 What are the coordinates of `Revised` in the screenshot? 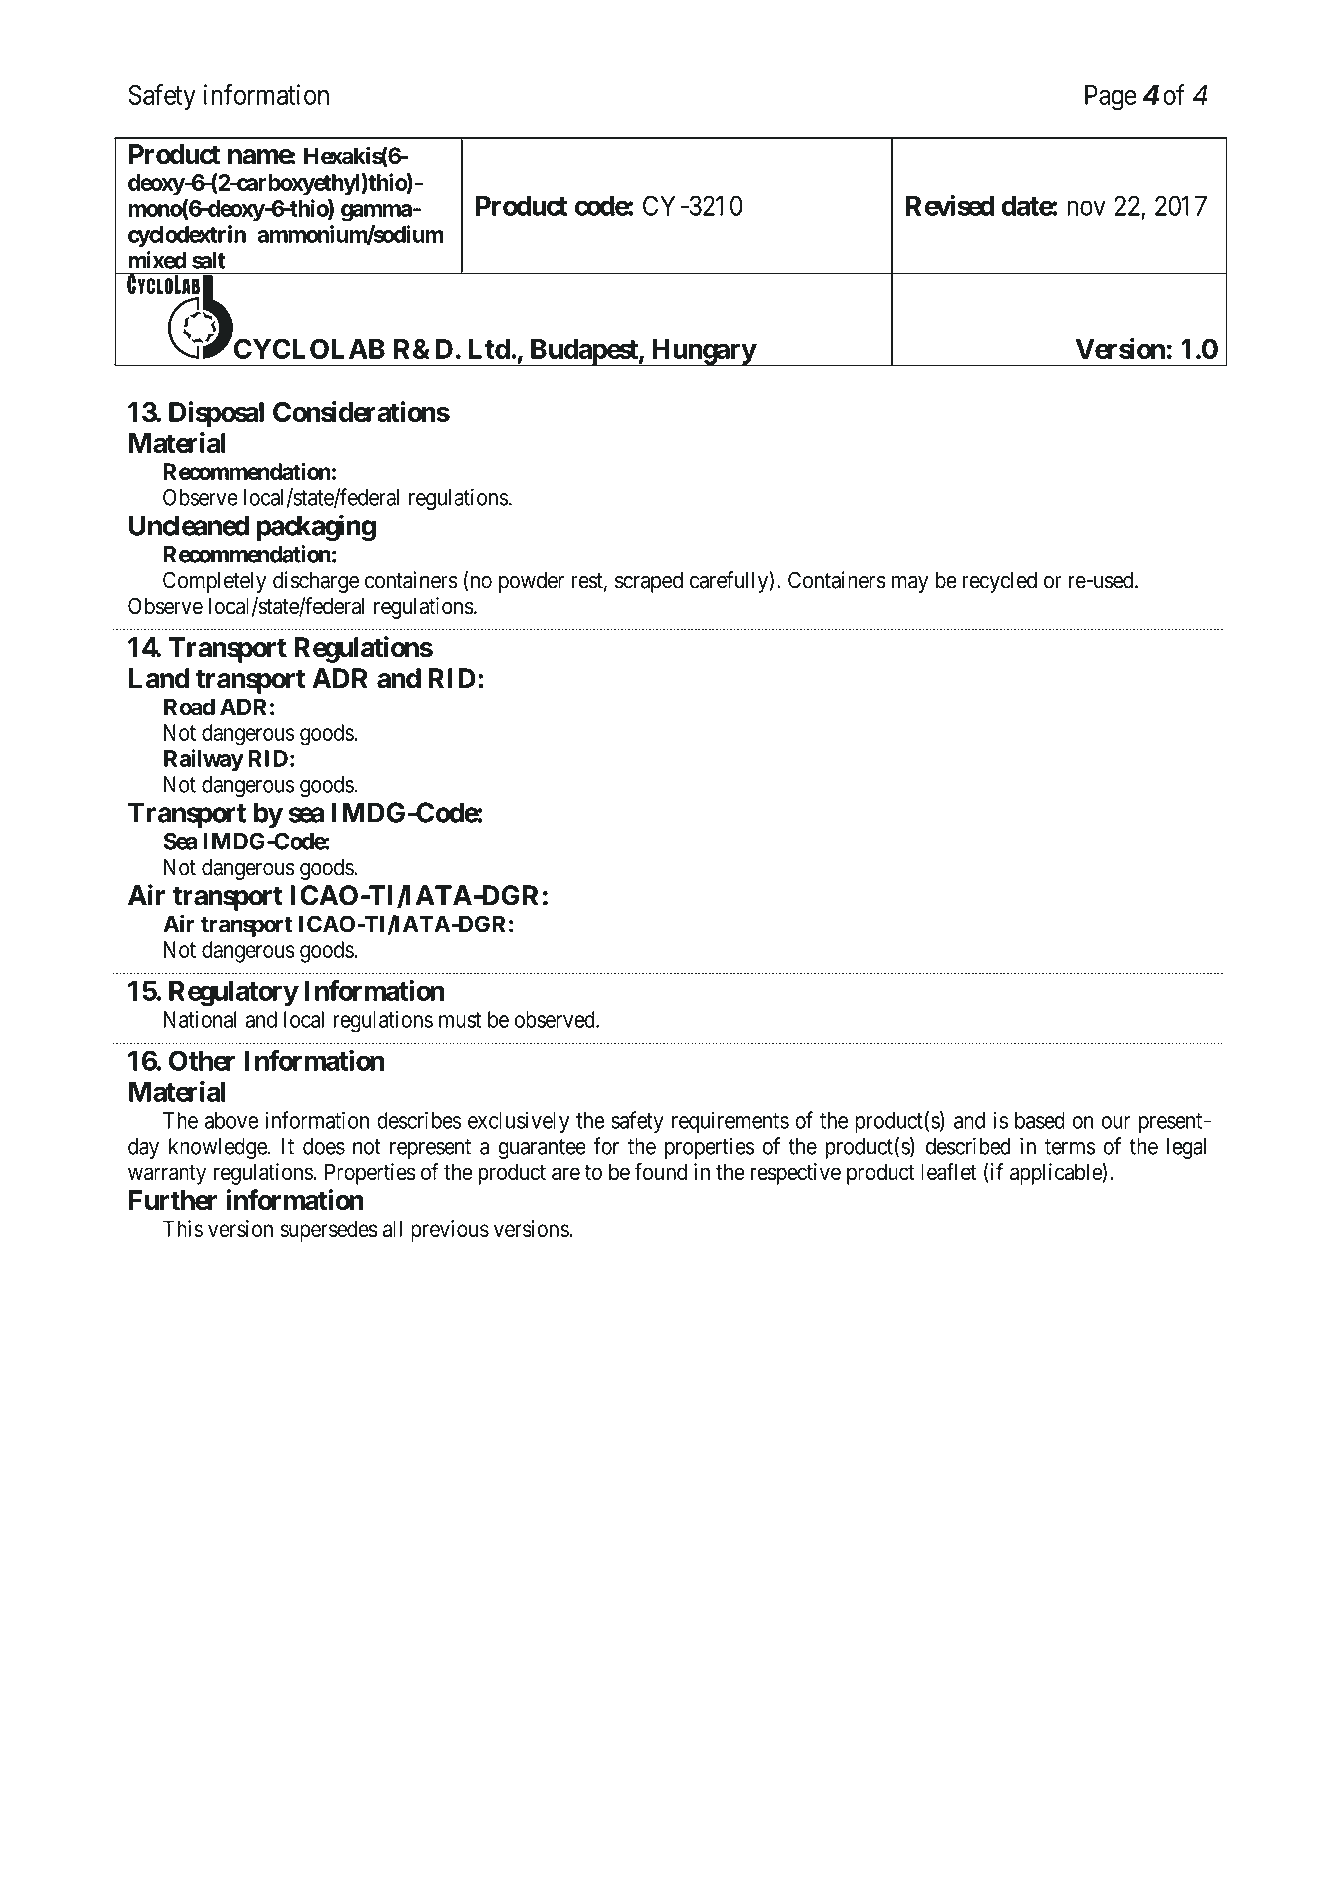 It's located at (950, 205).
